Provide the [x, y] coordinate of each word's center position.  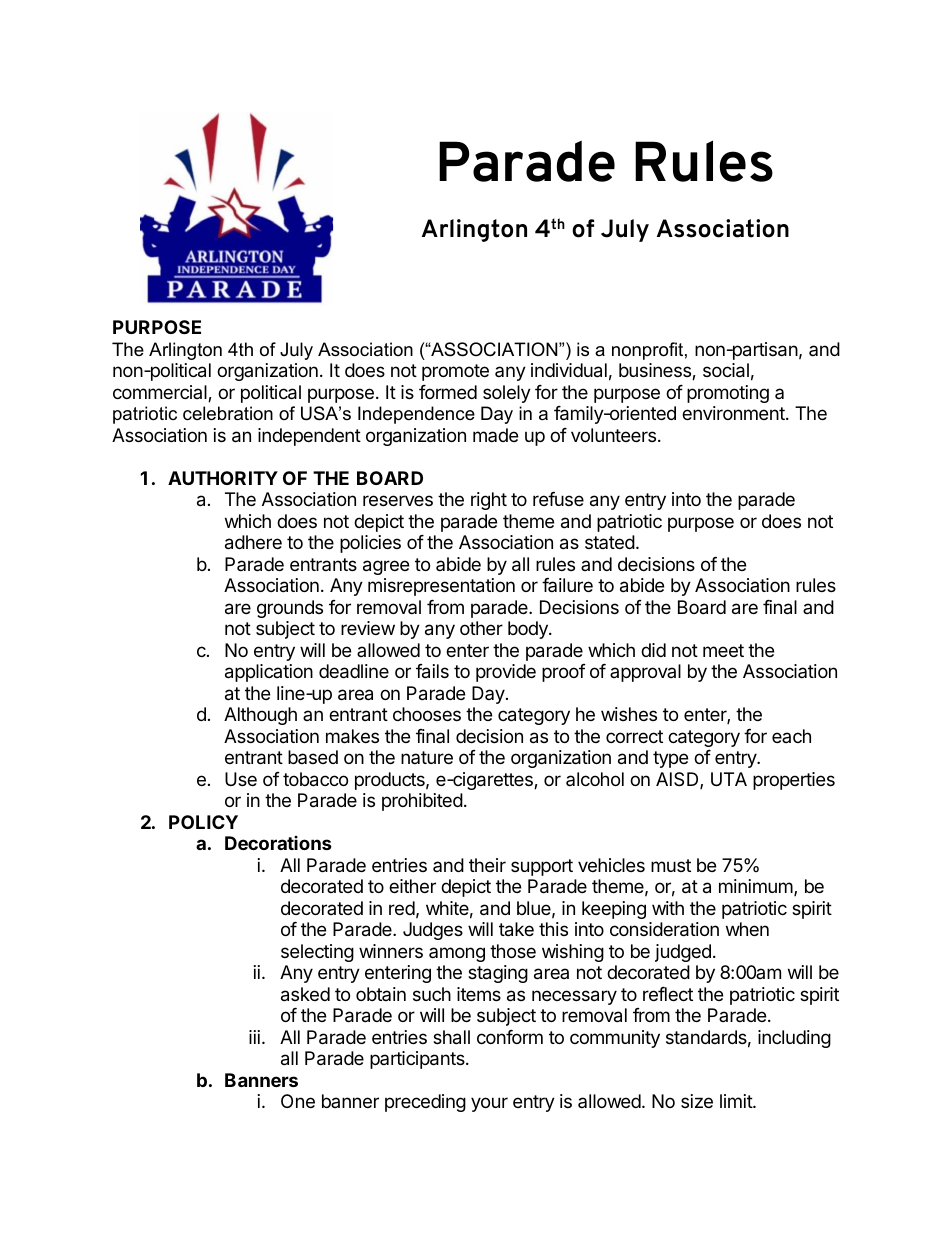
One [298, 1101]
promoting [728, 394]
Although [260, 716]
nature [427, 757]
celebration [228, 413]
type [670, 759]
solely [507, 394]
